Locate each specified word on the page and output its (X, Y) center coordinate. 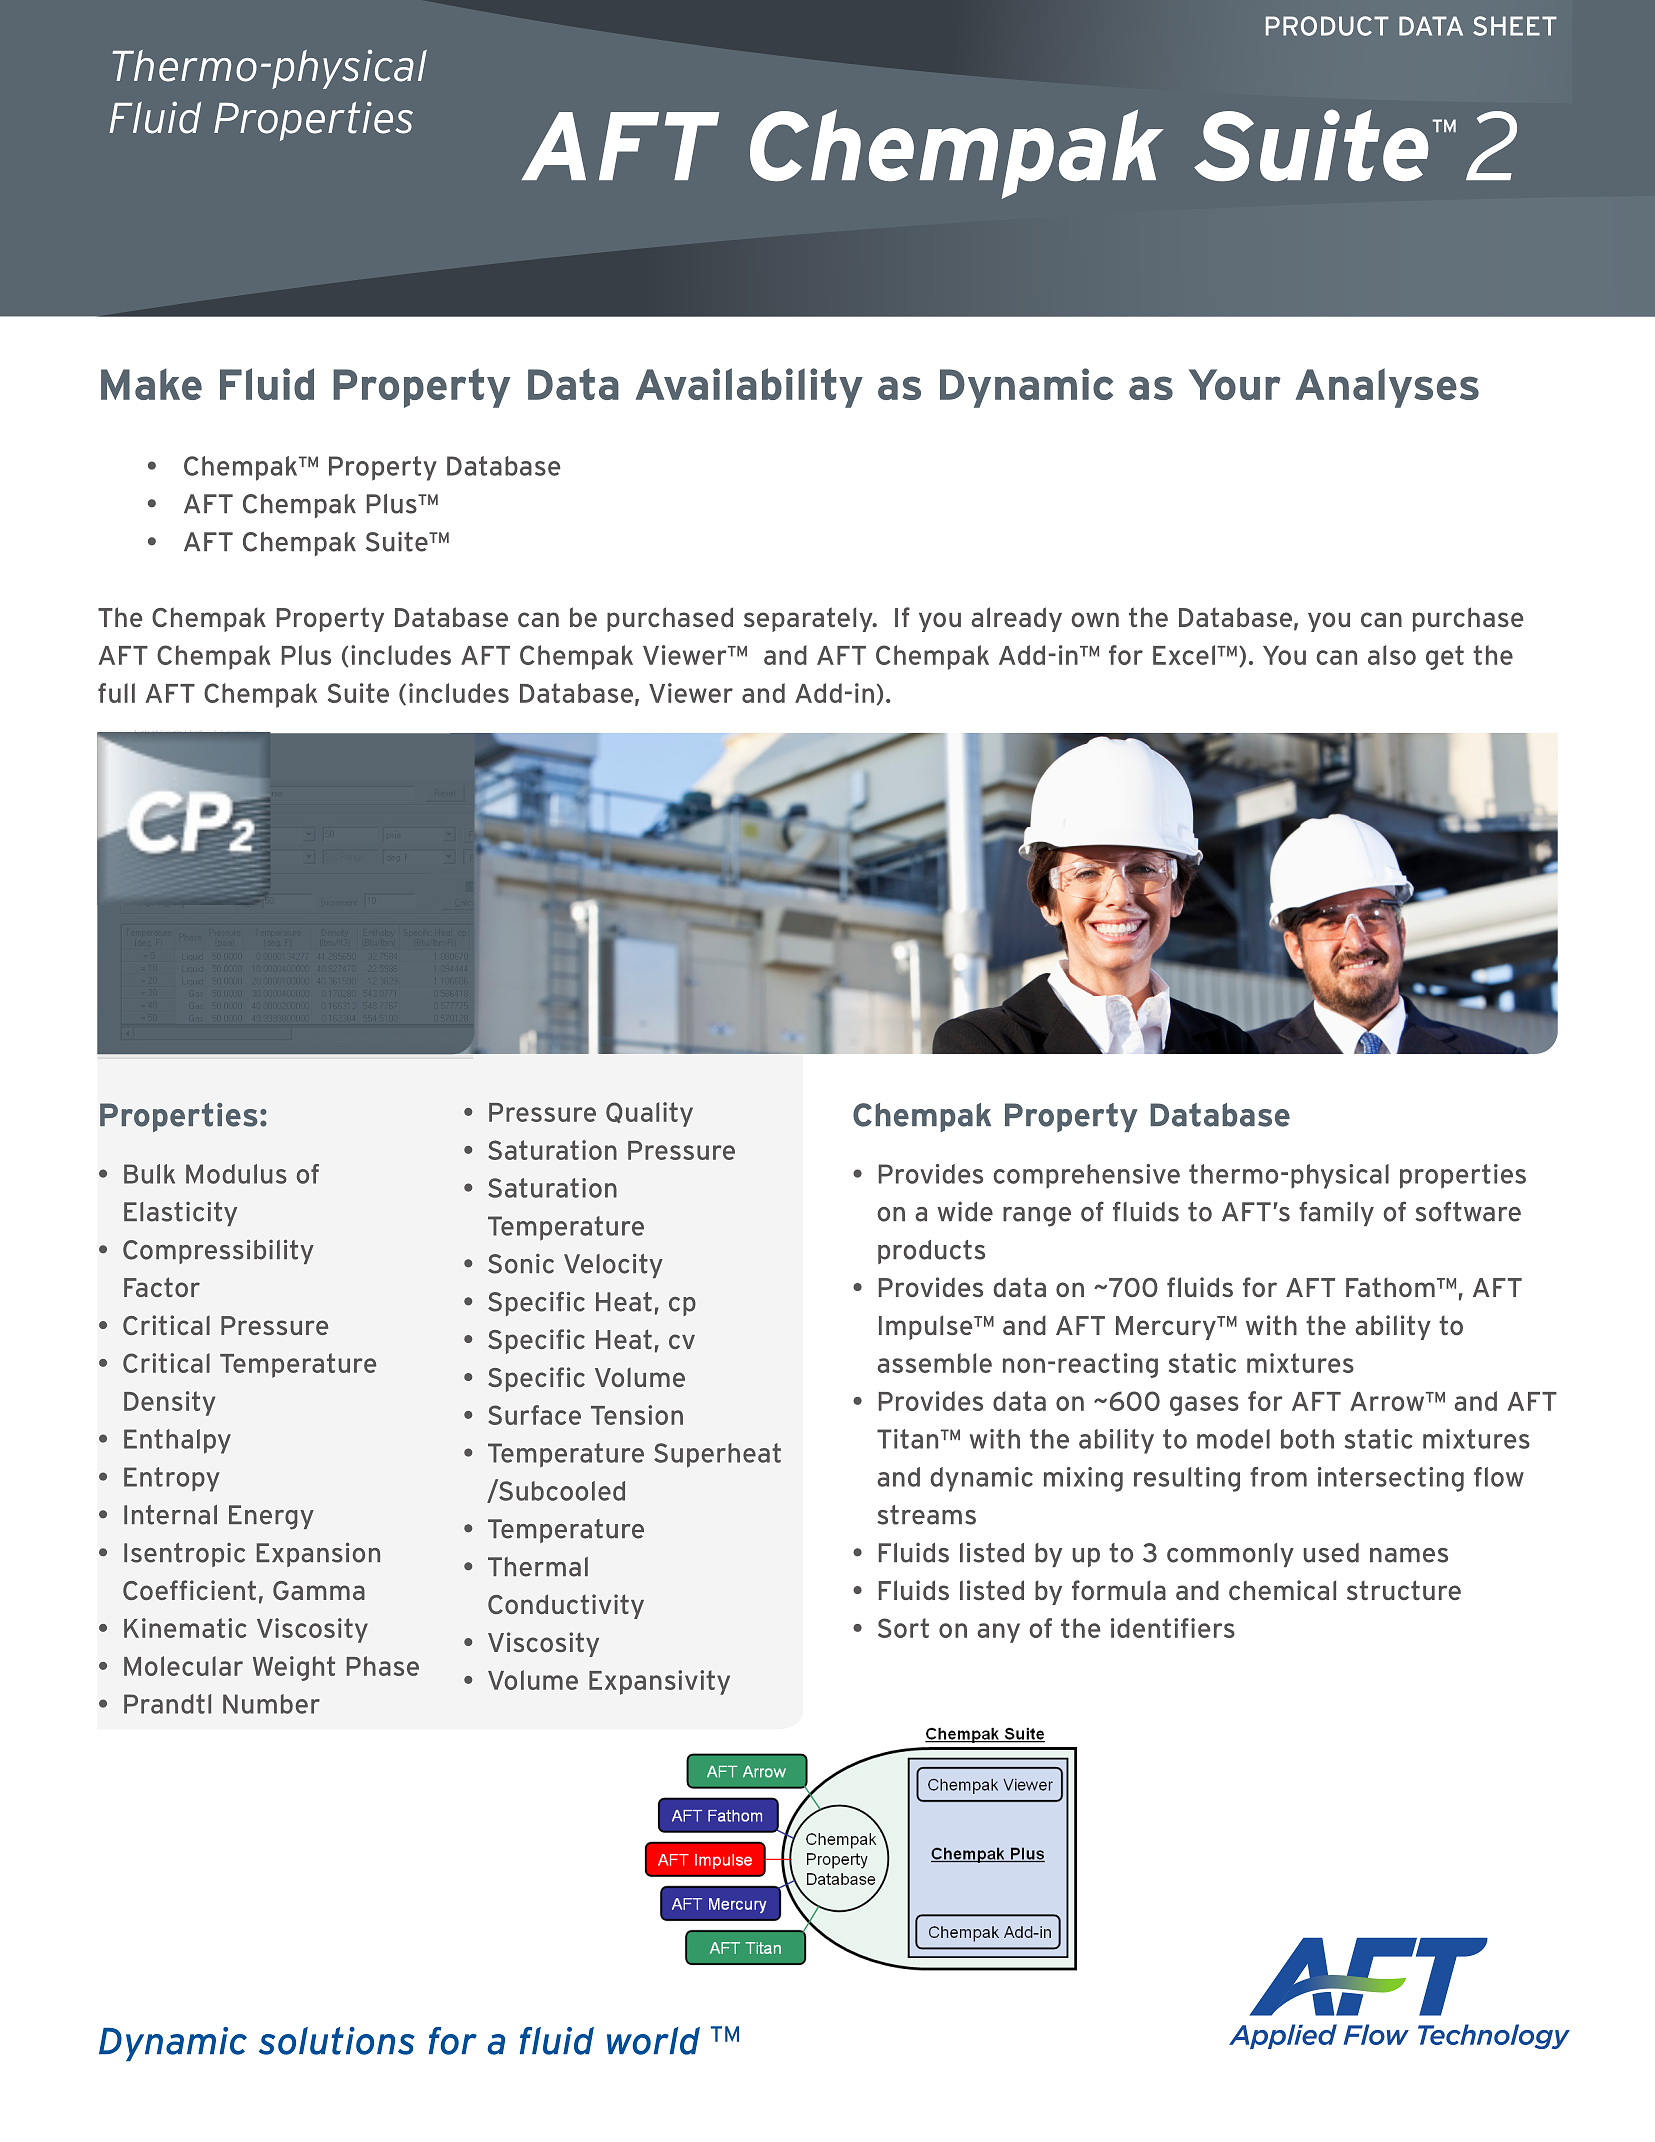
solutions (337, 2041)
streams (926, 1515)
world (653, 2041)
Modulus (236, 1174)
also (1392, 655)
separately (809, 619)
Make (151, 384)
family (1336, 1213)
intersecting (1391, 1479)
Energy (271, 1517)
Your (1235, 384)
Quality (649, 1114)
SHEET (1515, 26)
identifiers (1173, 1628)
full (116, 693)
